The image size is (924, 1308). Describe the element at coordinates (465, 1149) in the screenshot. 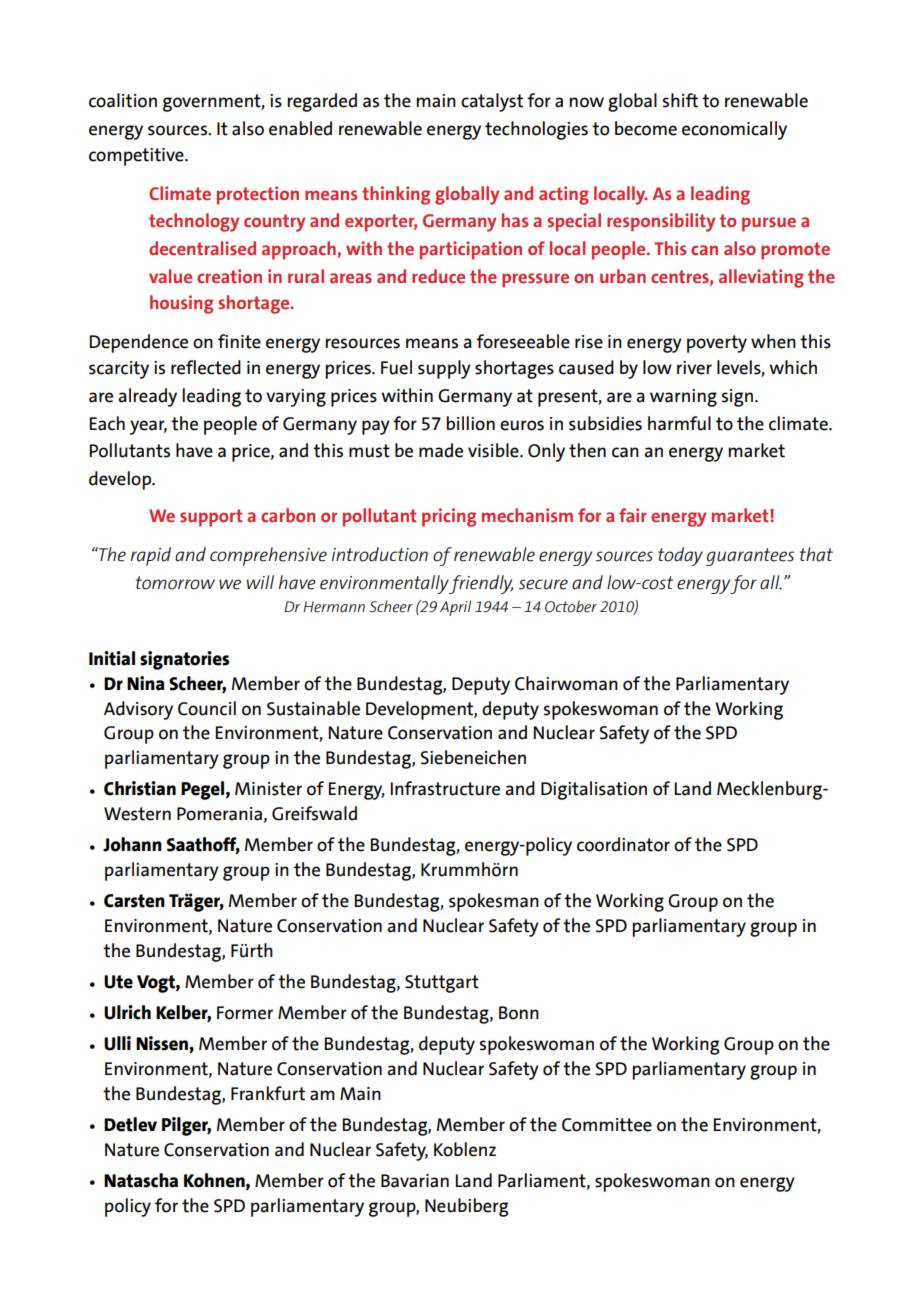

I see `Koblenz` at that location.
